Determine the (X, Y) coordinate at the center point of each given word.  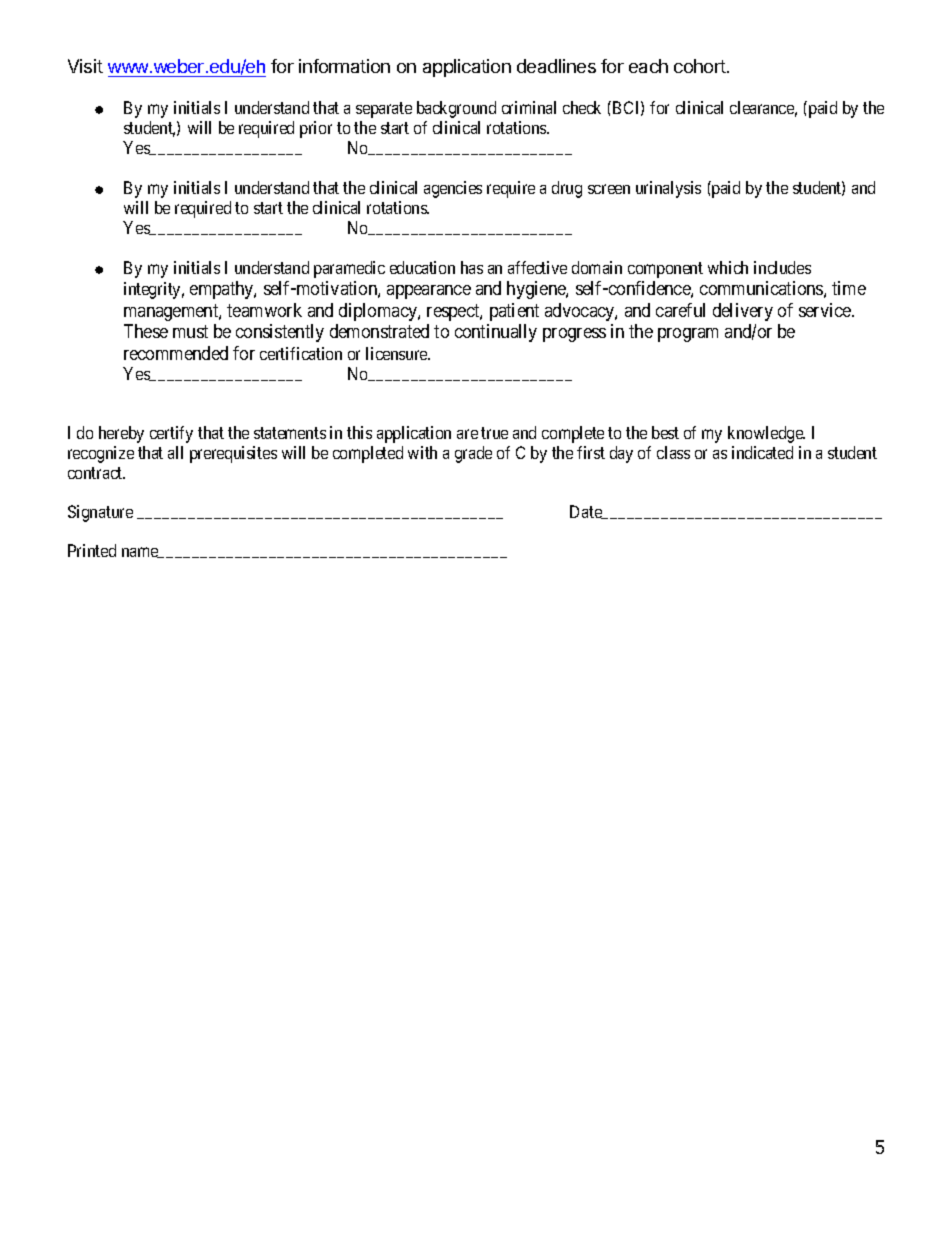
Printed (92, 550)
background (456, 109)
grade (473, 454)
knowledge (766, 434)
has (472, 267)
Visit (85, 66)
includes (782, 267)
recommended (176, 353)
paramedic (349, 269)
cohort (701, 66)
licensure (397, 353)
